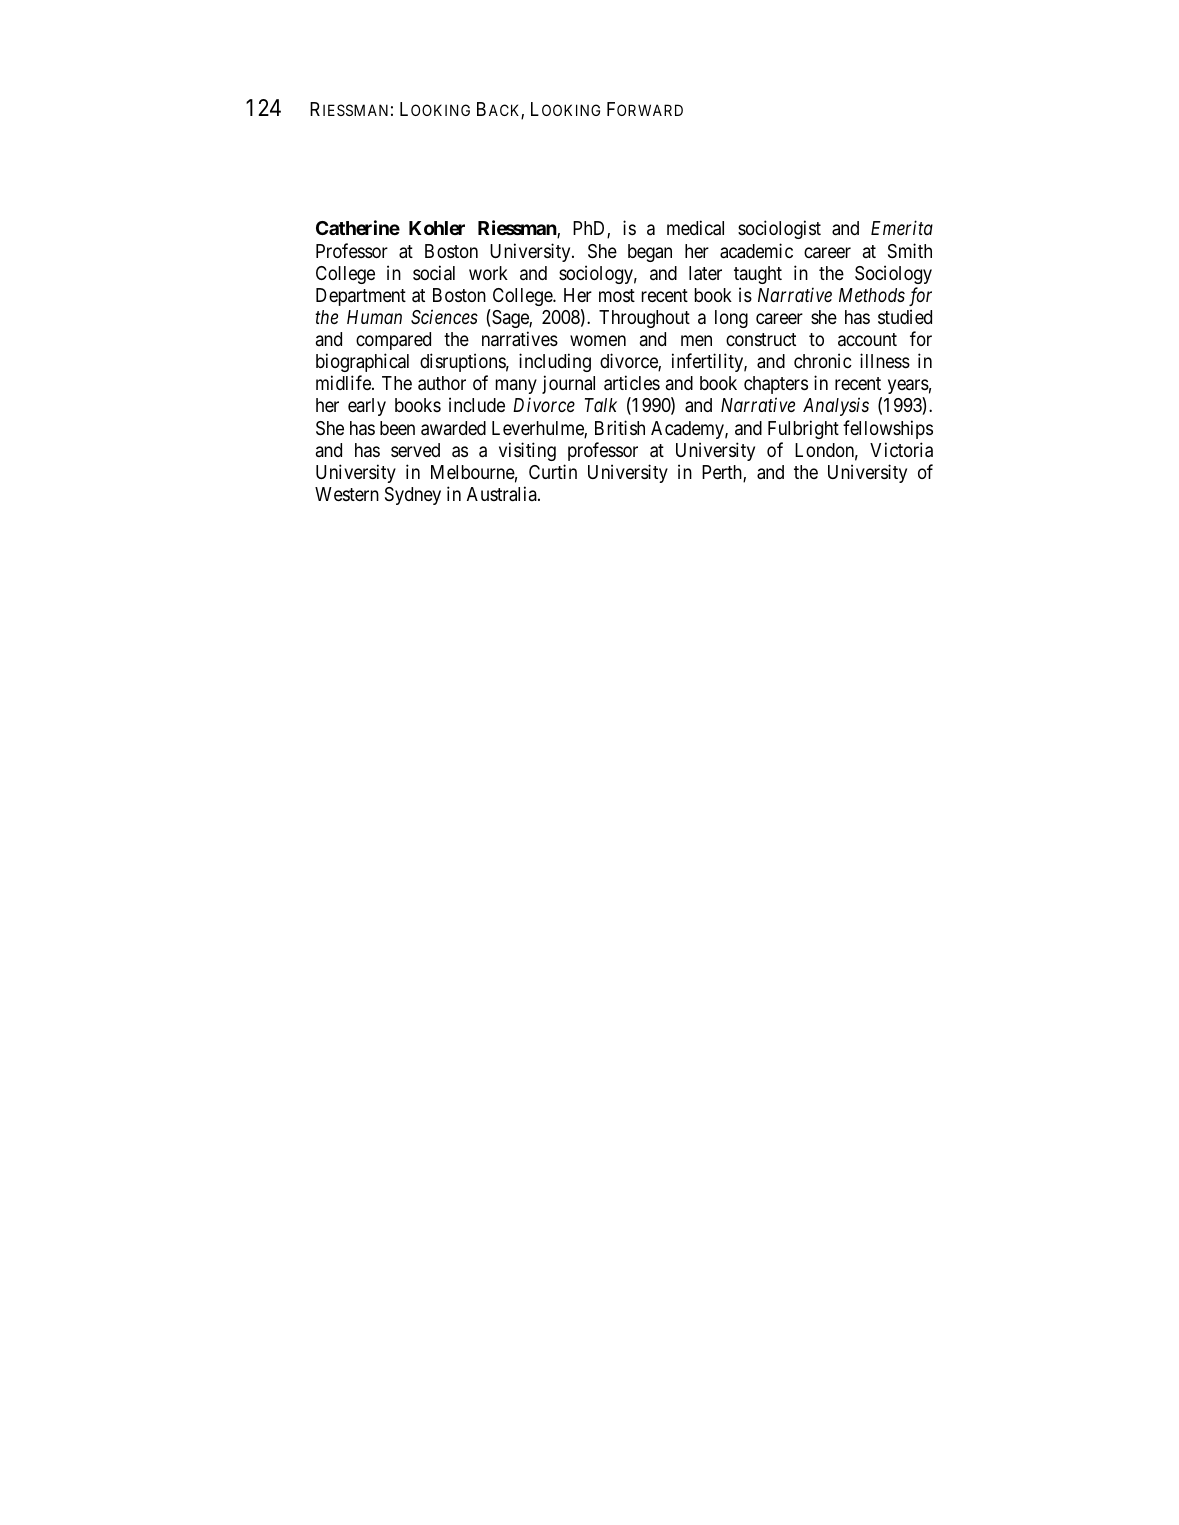  Describe the element at coordinates (362, 362) in the page. I see `biographical` at that location.
